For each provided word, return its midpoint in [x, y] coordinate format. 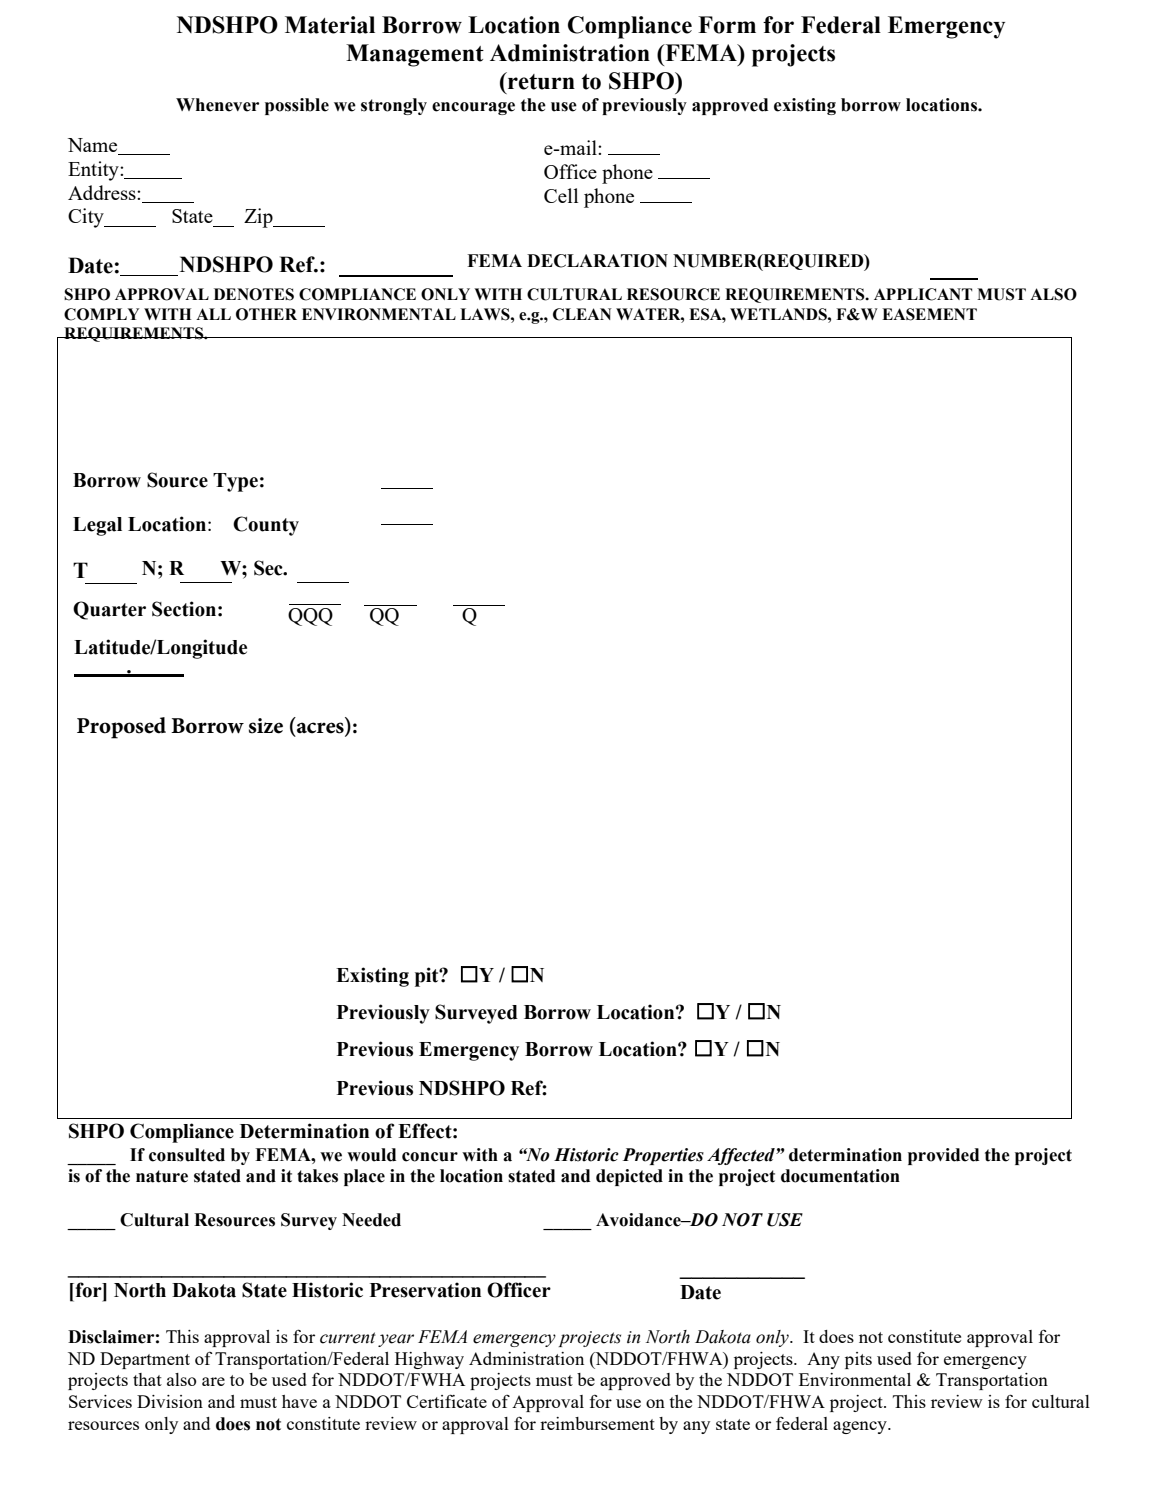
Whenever [217, 105]
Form [727, 25]
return [540, 81]
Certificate [447, 1401]
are [213, 1381]
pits [858, 1360]
